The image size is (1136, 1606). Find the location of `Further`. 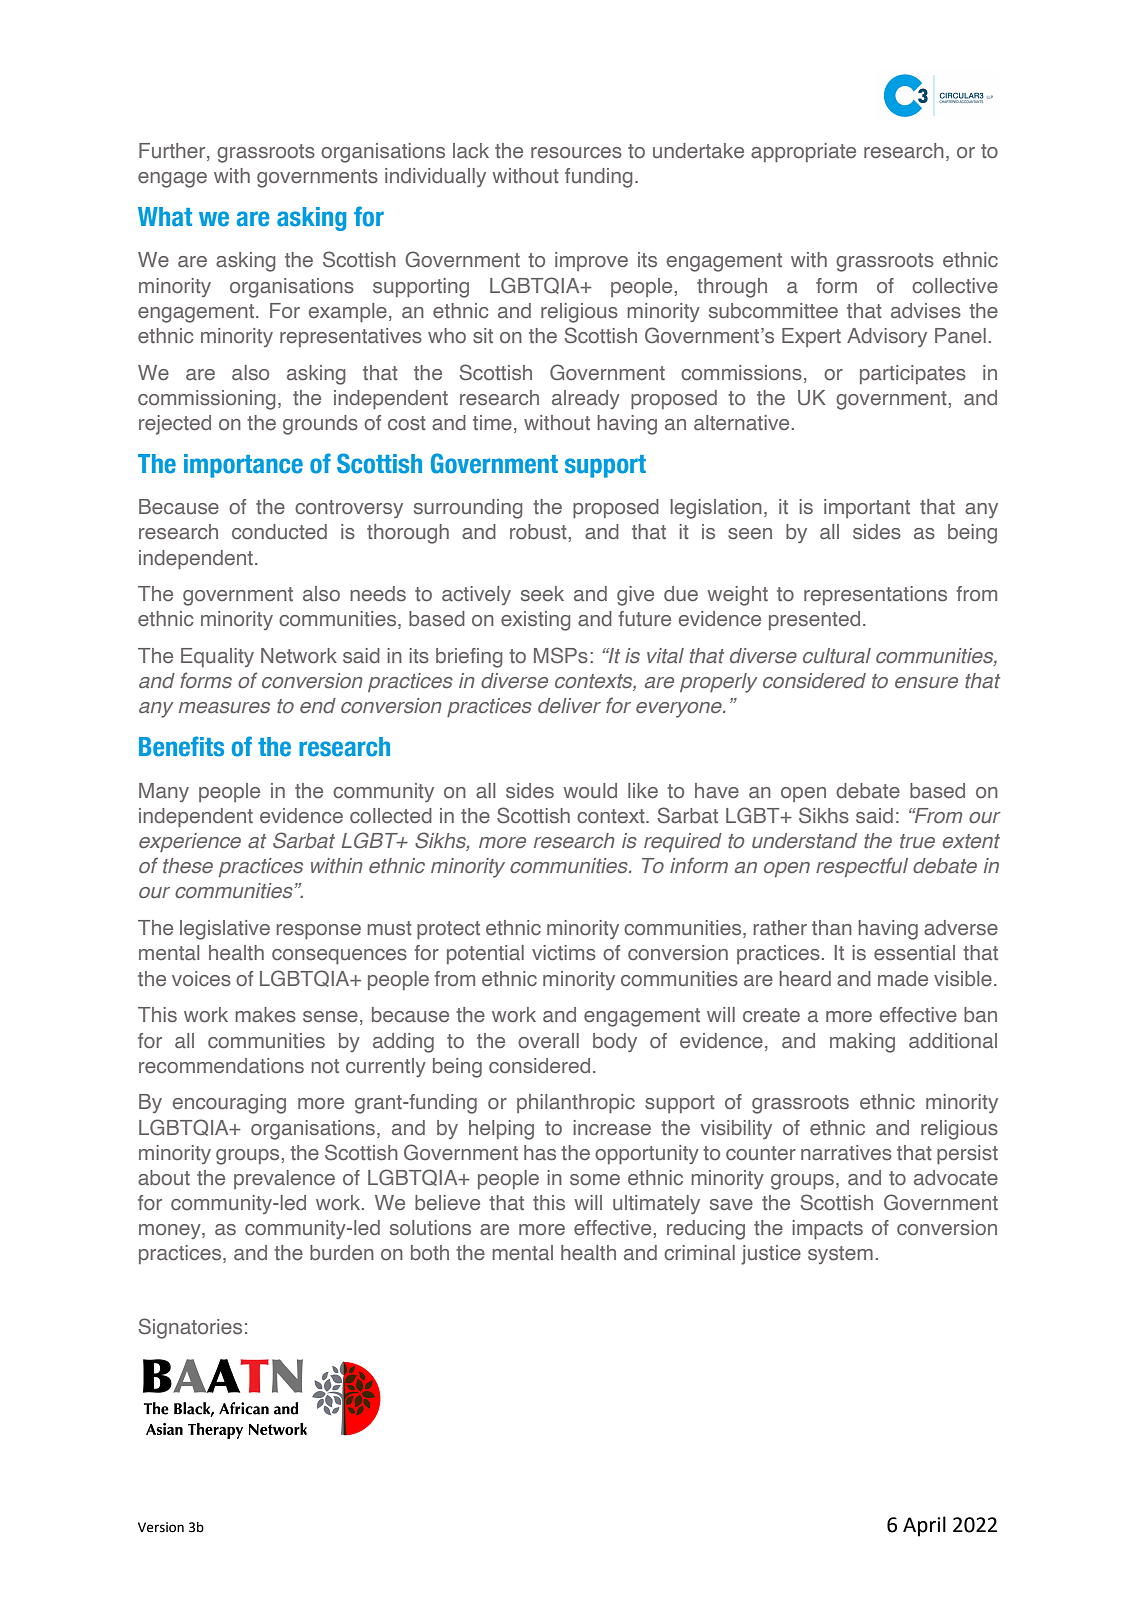

Further is located at coordinates (173, 152).
